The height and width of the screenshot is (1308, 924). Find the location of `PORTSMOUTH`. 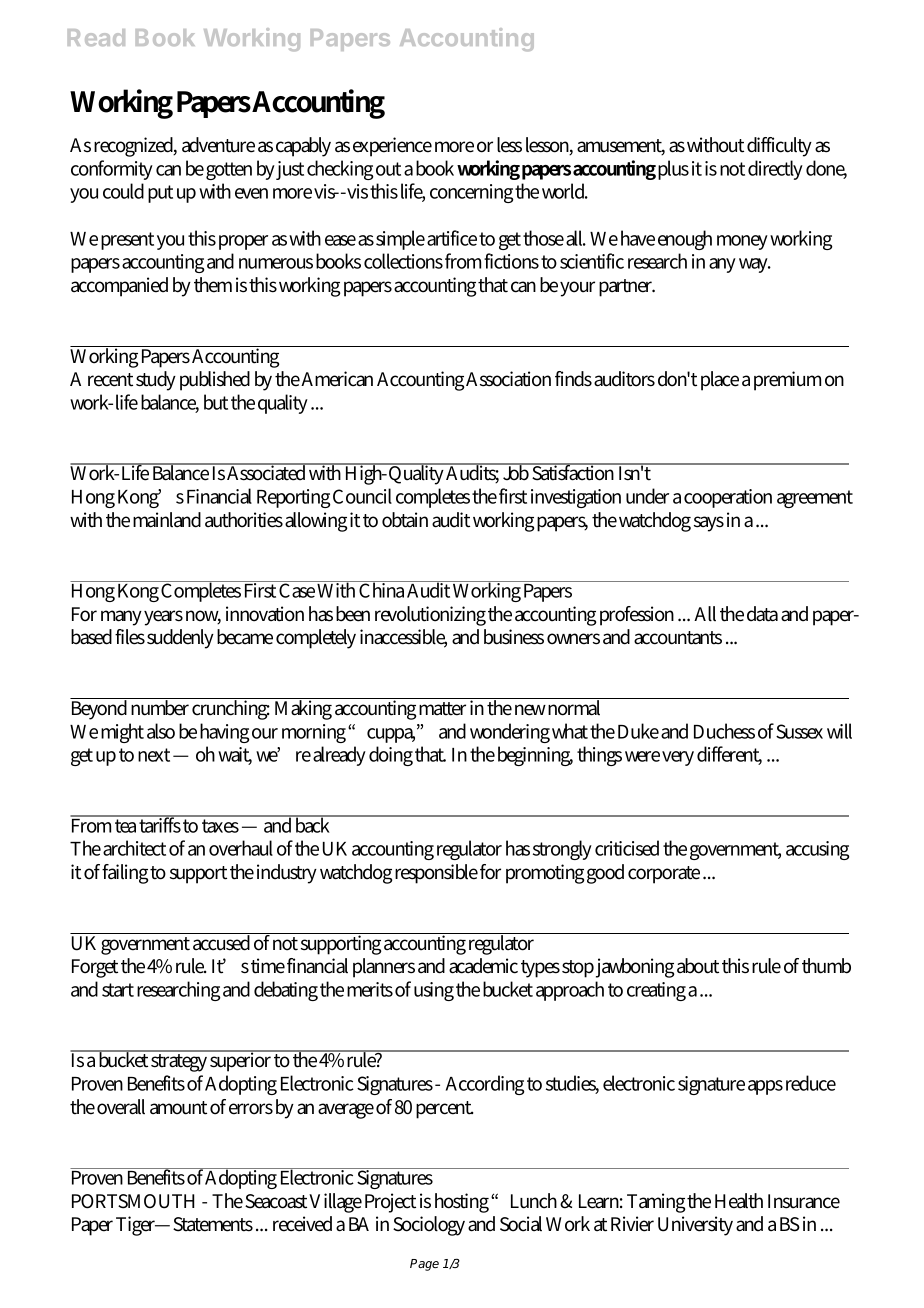

PORTSMOUTH is located at coordinates (133, 1201).
